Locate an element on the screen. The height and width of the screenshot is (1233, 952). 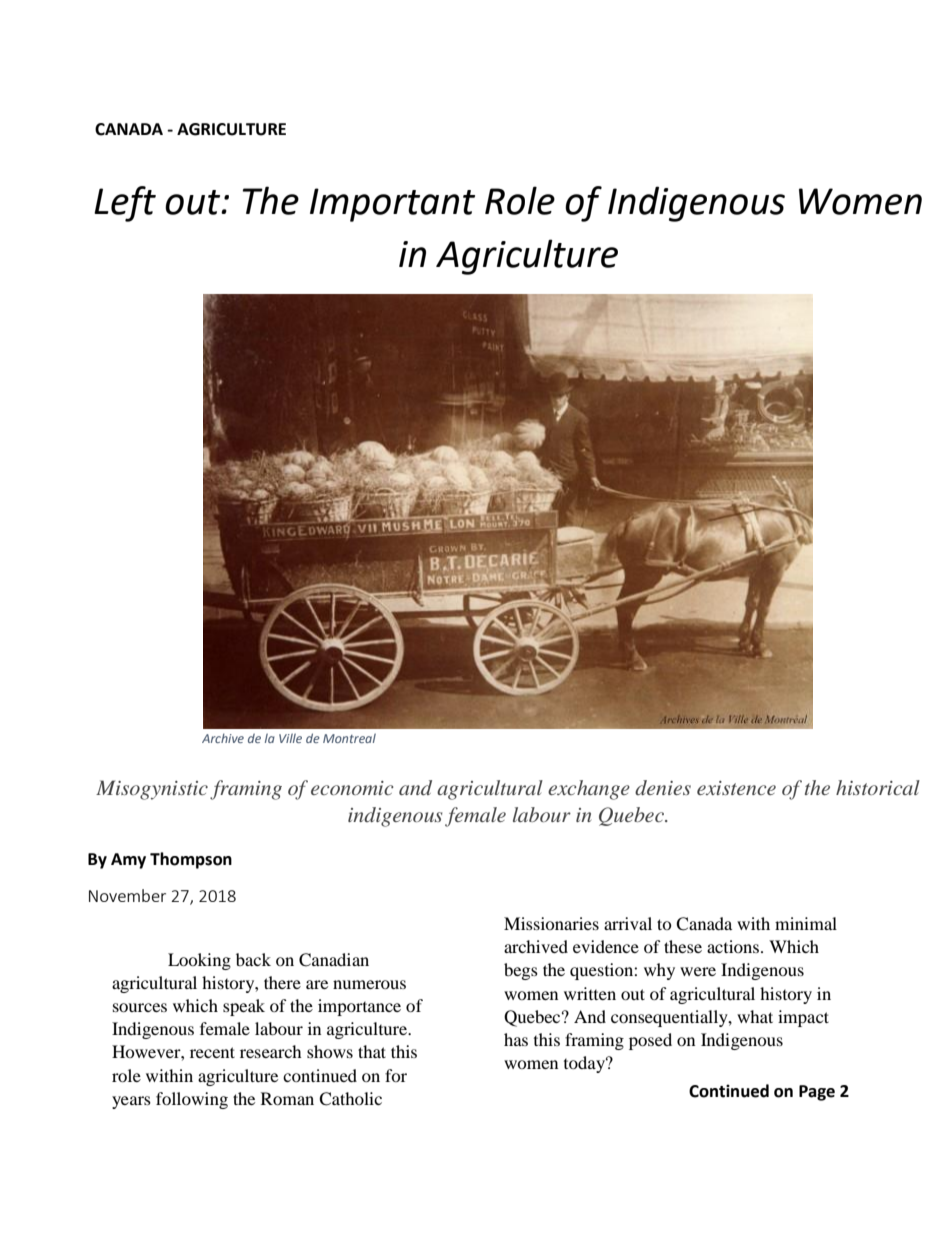
historical is located at coordinates (878, 787).
